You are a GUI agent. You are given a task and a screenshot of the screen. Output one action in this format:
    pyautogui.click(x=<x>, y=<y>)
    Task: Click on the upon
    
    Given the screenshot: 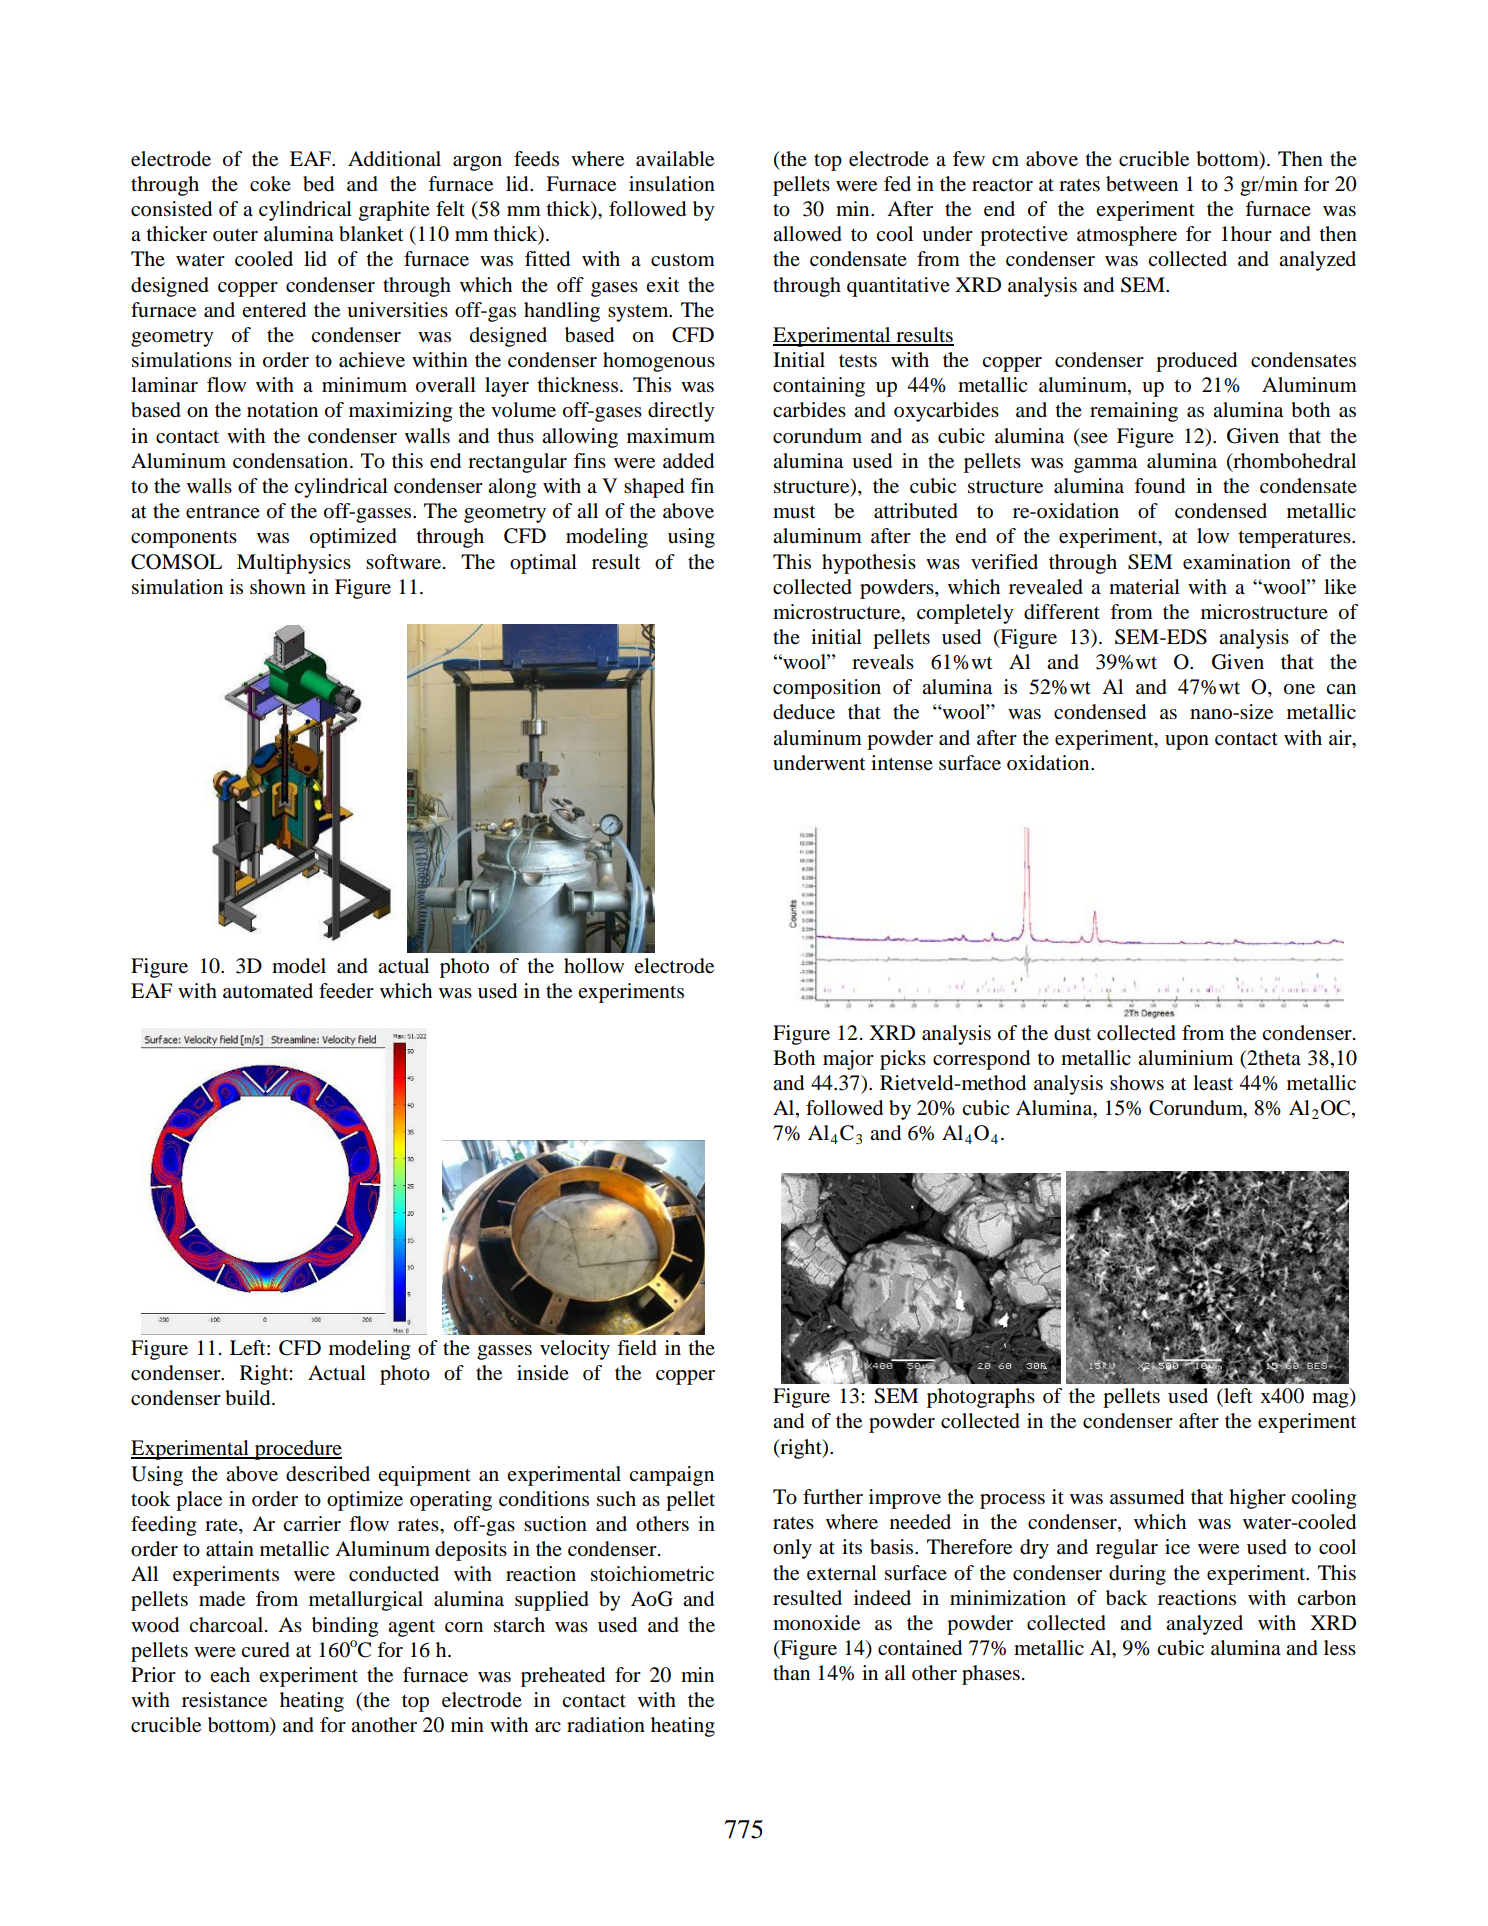 What is the action you would take?
    pyautogui.click(x=1187, y=742)
